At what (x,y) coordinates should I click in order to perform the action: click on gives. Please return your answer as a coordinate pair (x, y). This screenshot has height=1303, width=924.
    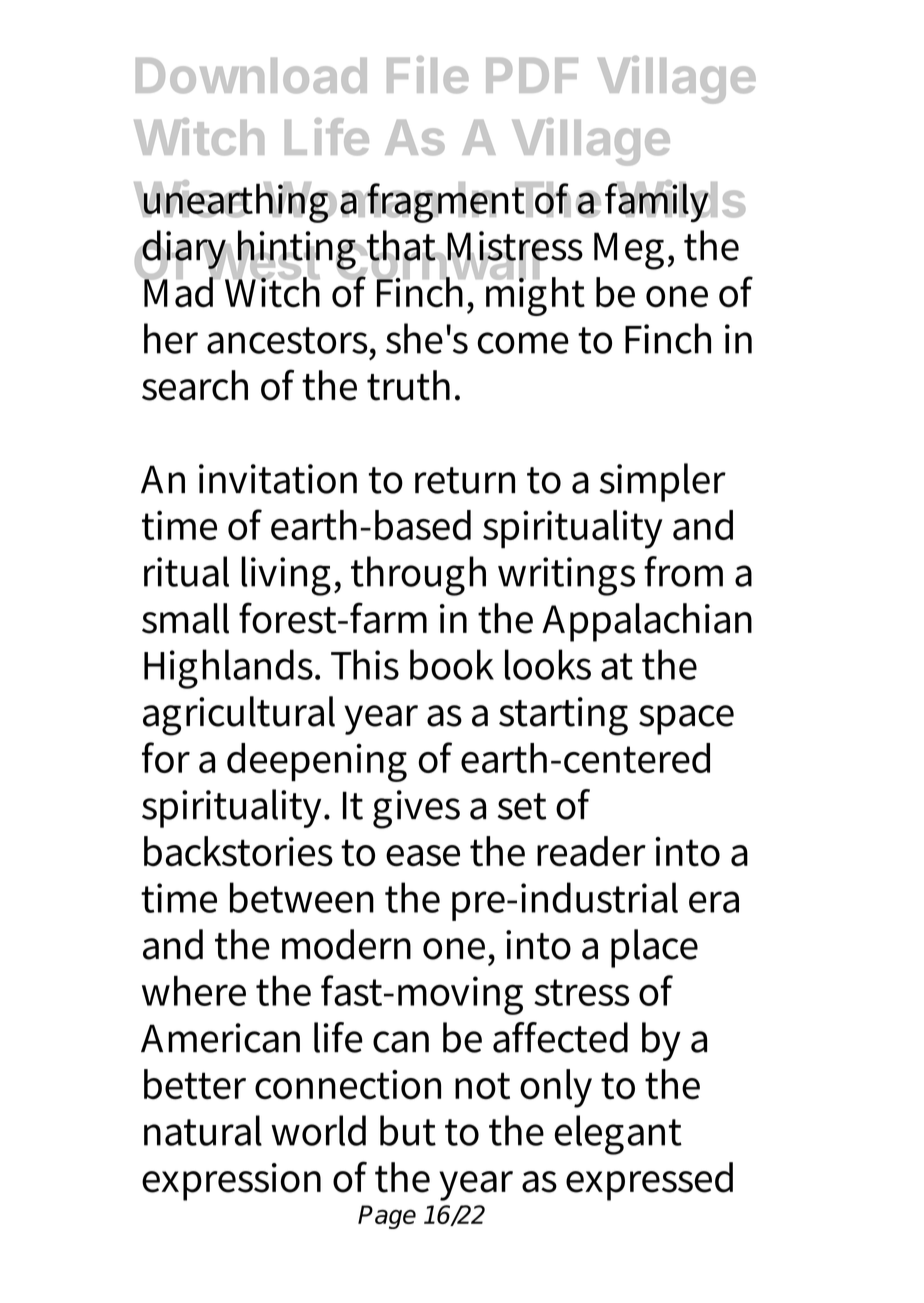
    Looking at the image, I should click on (416, 809).
